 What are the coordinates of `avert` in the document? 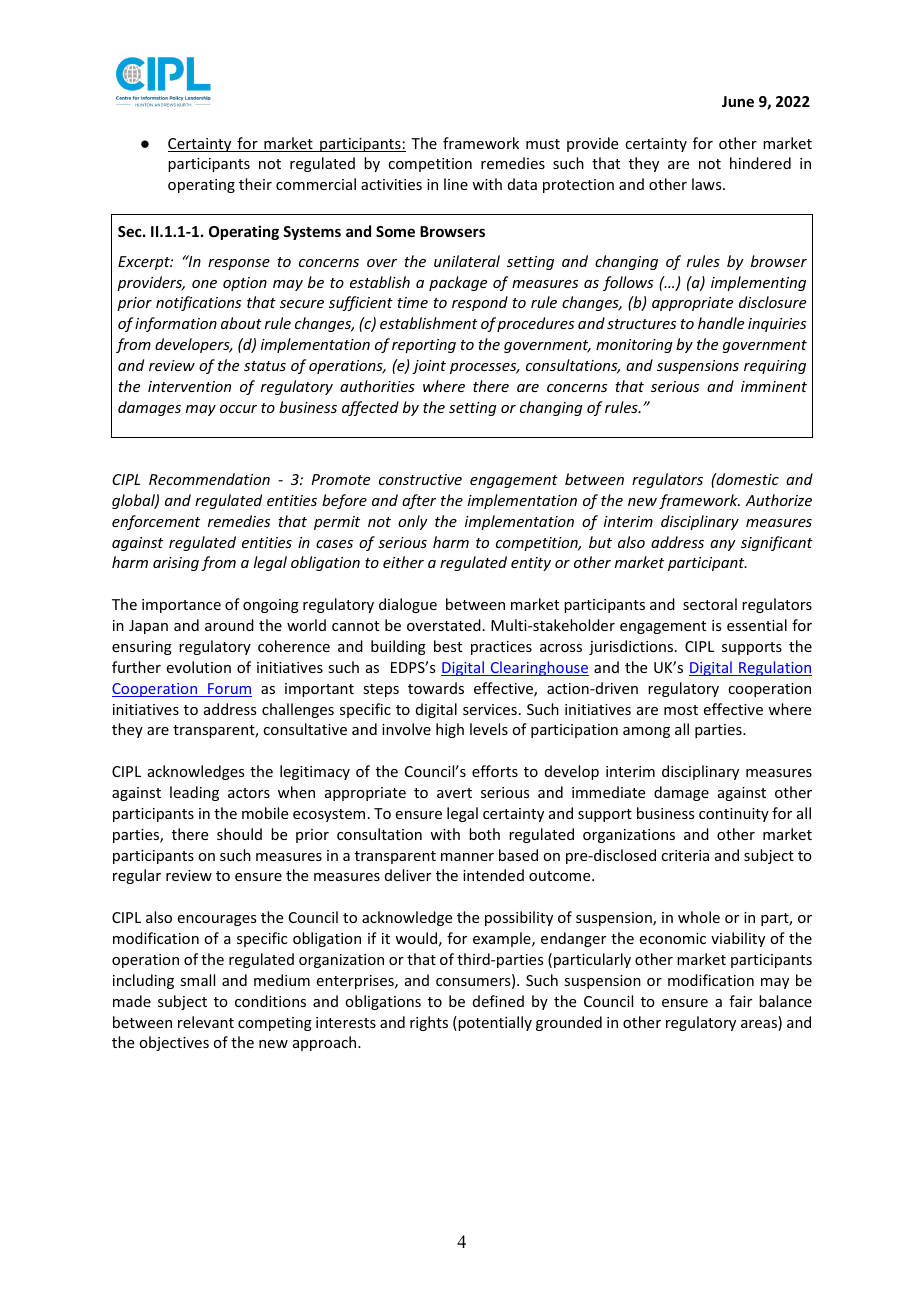 It's located at (454, 793).
